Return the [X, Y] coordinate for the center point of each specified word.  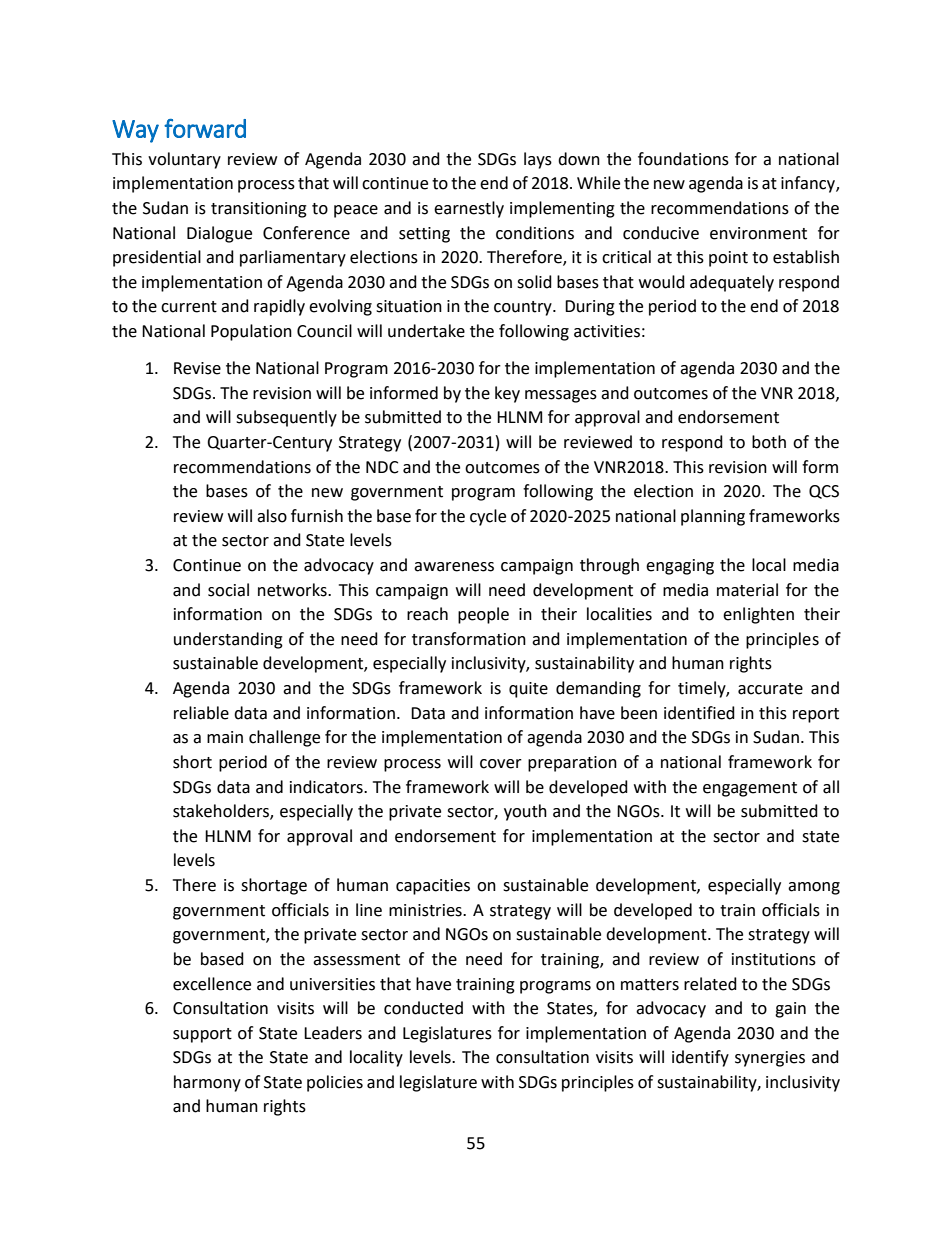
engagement [750, 789]
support [202, 1035]
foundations [683, 159]
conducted [423, 1008]
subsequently [286, 418]
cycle [488, 517]
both [769, 442]
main [225, 737]
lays [538, 160]
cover [501, 764]
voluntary [184, 160]
